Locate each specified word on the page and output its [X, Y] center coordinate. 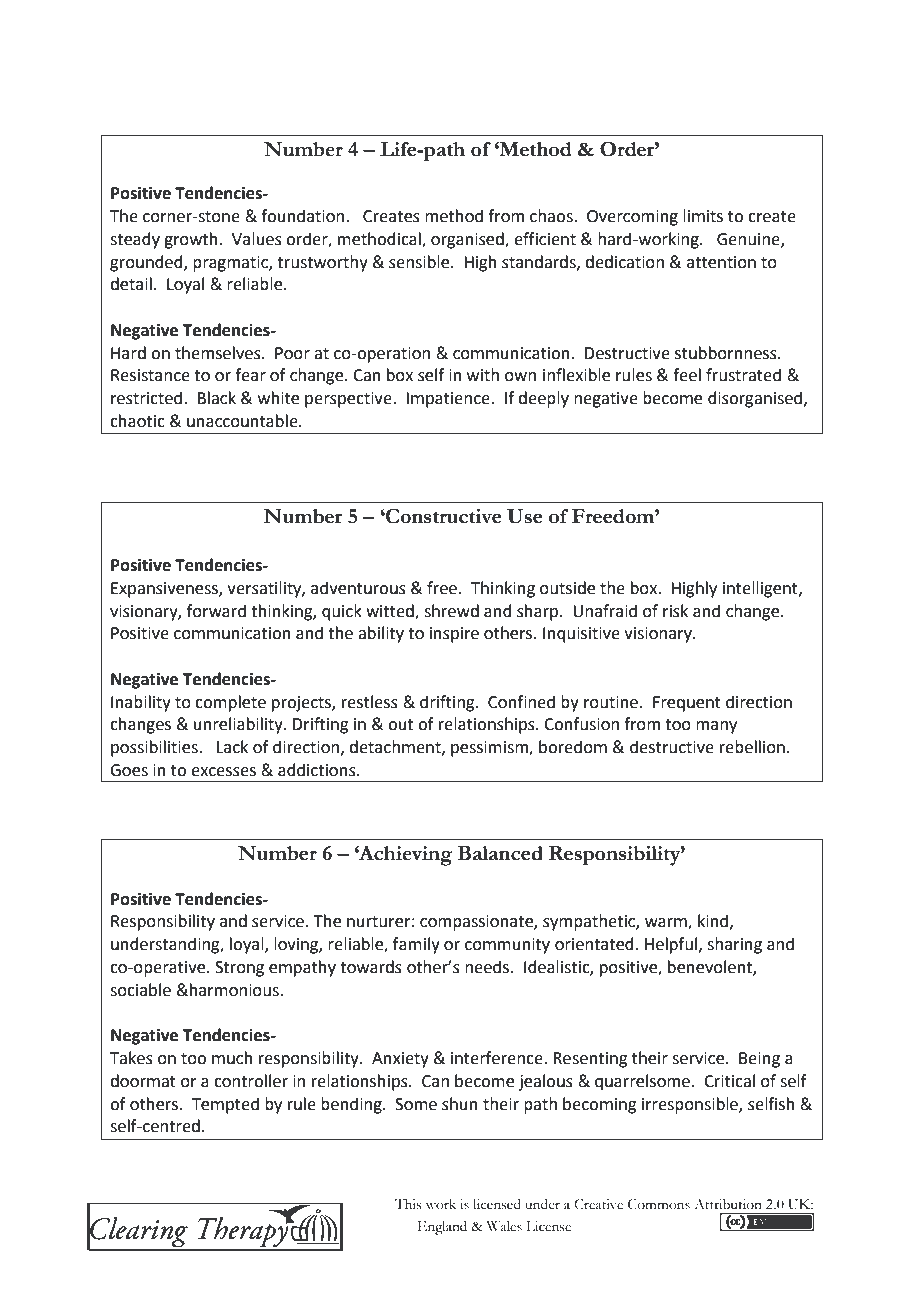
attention [721, 262]
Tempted [225, 1105]
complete [230, 703]
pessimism [490, 749]
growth [191, 240]
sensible [420, 262]
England [442, 1228]
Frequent [687, 704]
